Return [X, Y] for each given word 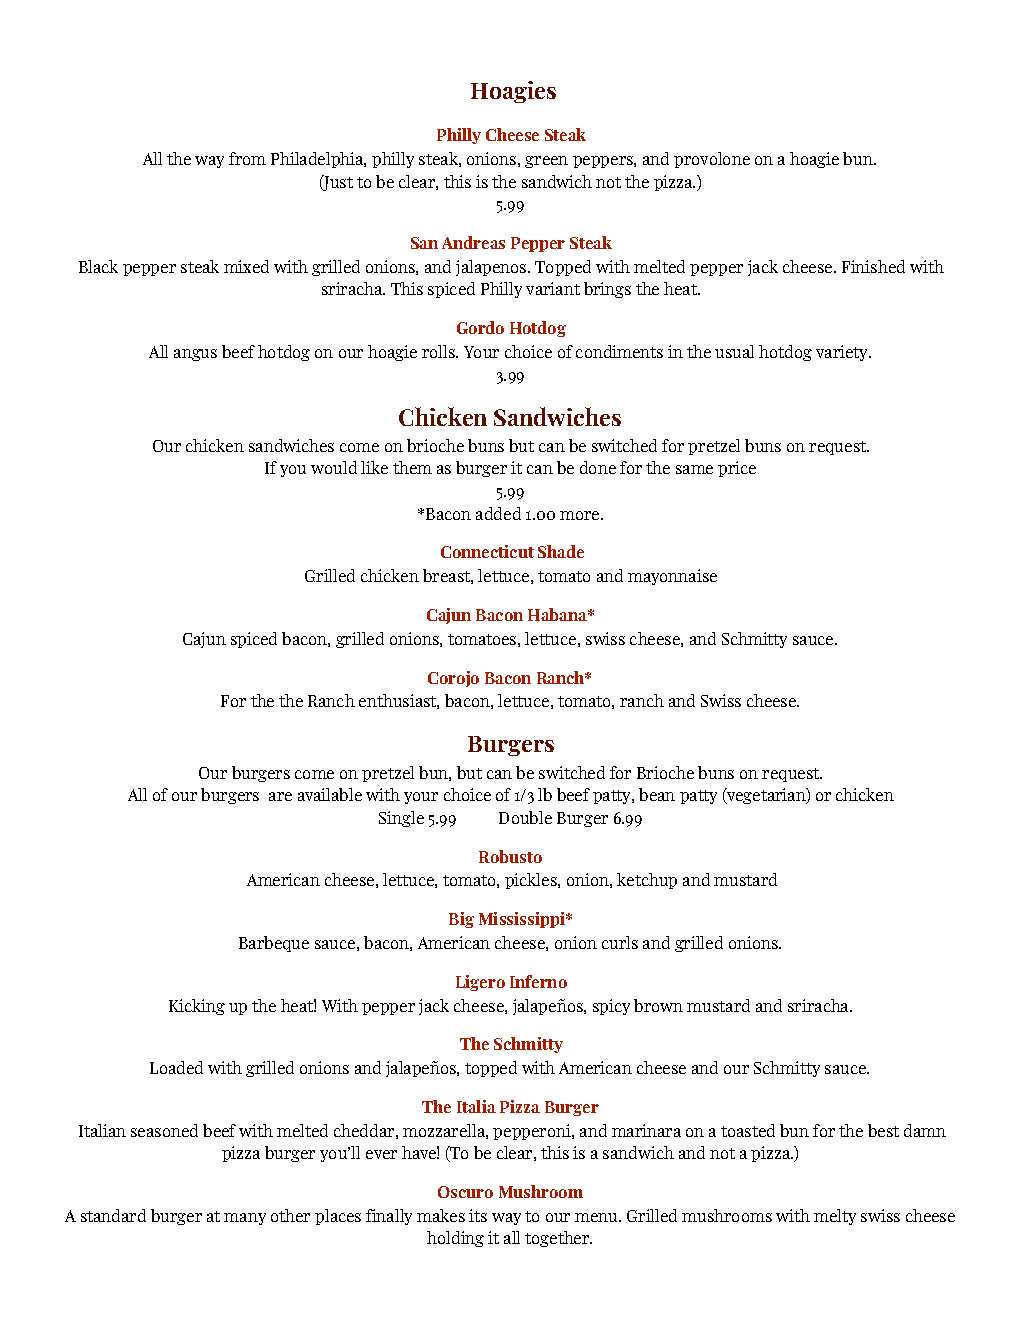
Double [525, 817]
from [247, 158]
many [245, 1219]
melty [835, 1217]
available [330, 794]
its [478, 1215]
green [546, 162]
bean [657, 794]
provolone [712, 160]
